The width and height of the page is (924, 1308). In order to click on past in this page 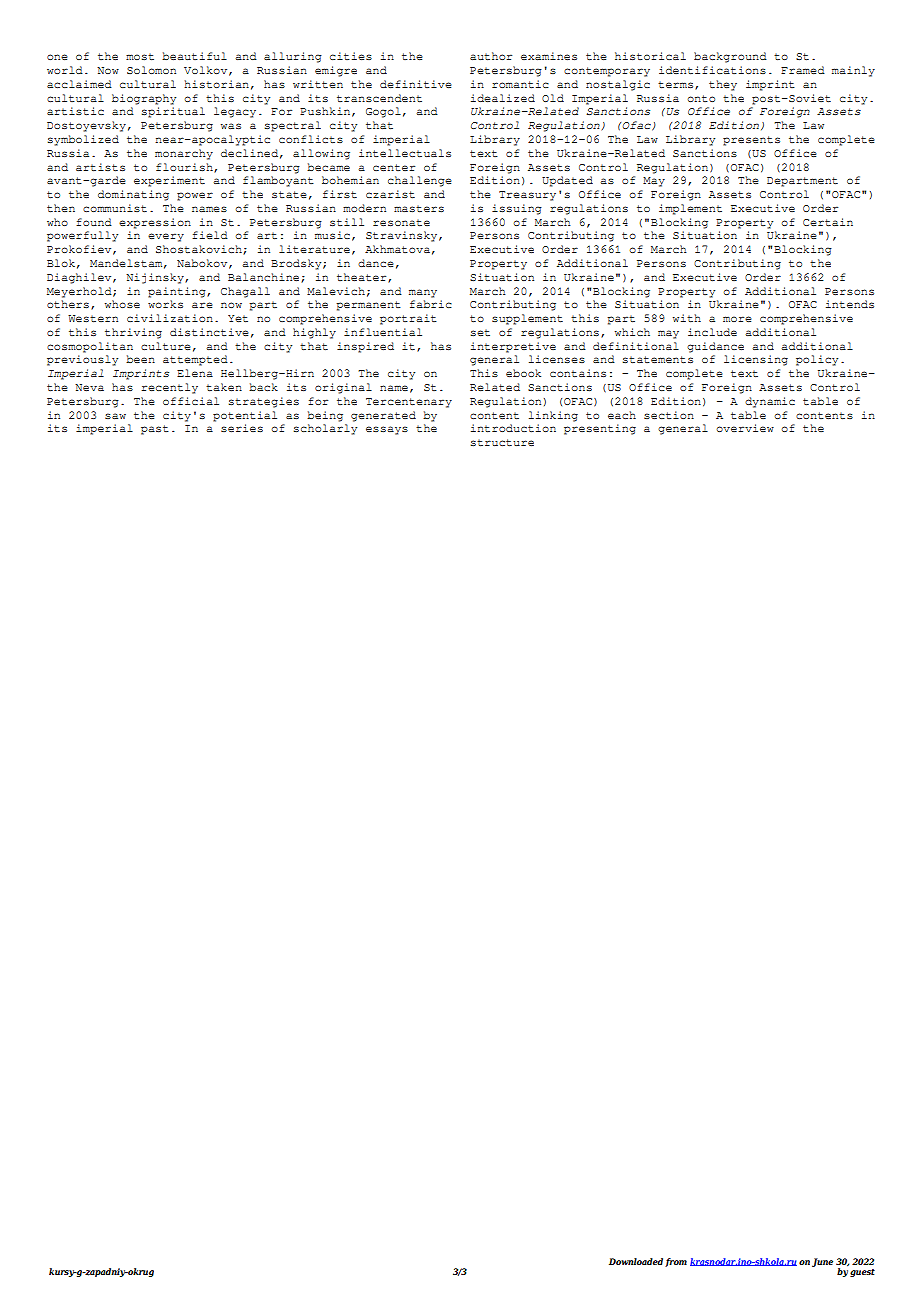, I will do `click(155, 430)`.
